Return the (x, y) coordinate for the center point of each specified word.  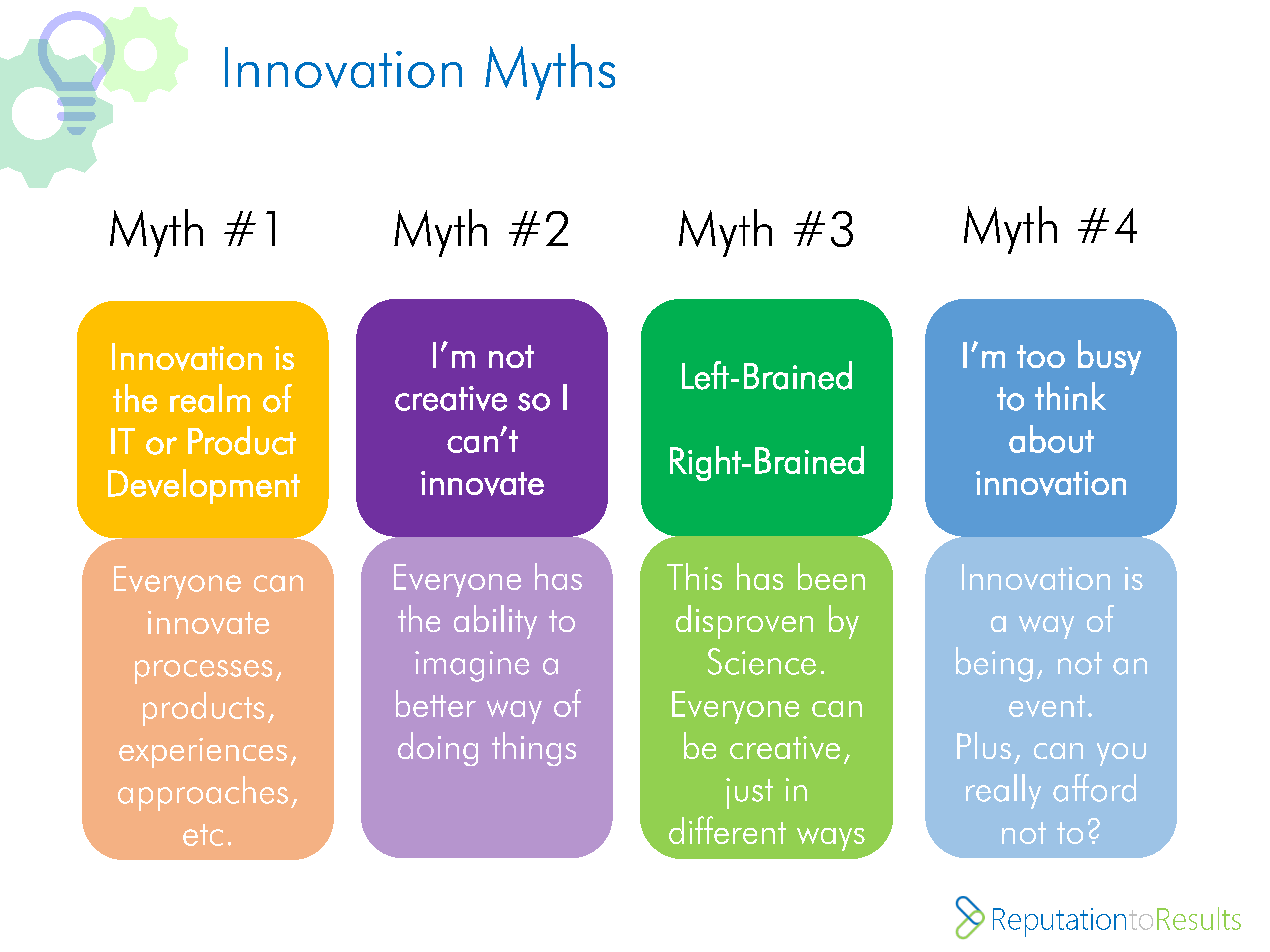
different (727, 830)
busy (1109, 357)
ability (495, 622)
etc (203, 835)
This (694, 576)
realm (210, 398)
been (831, 576)
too (1041, 356)
